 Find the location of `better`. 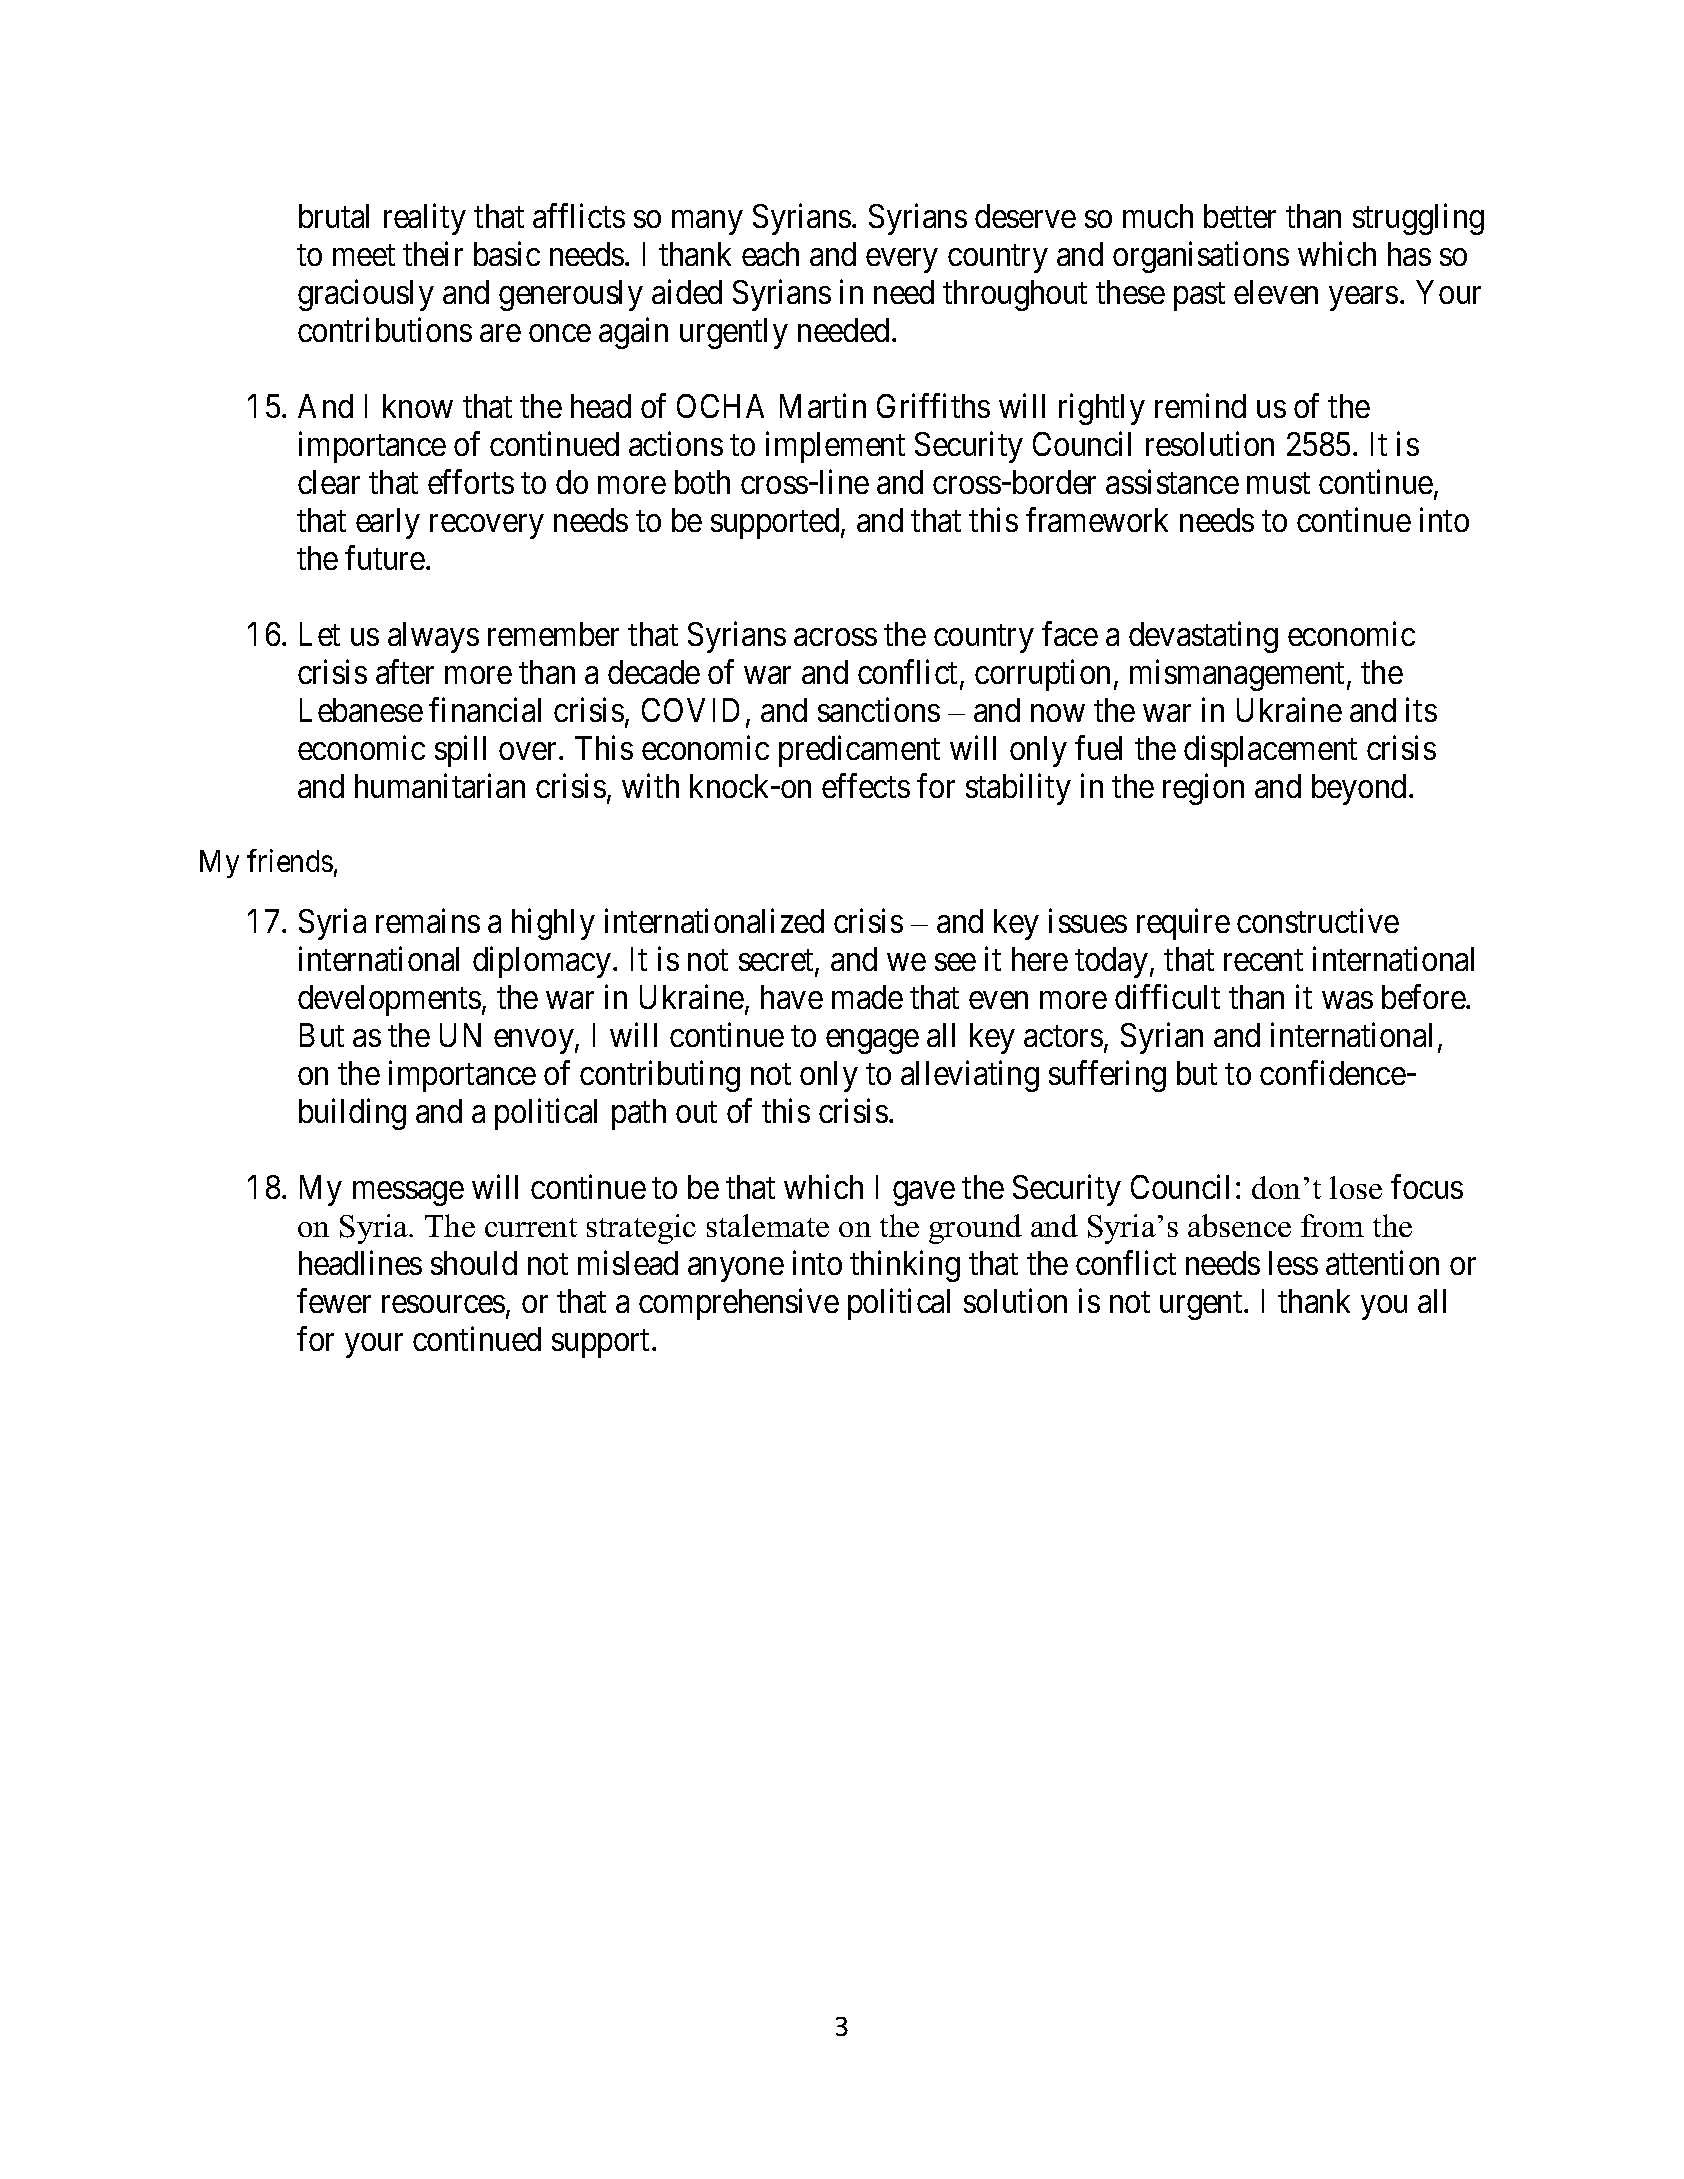

better is located at coordinates (1240, 216).
